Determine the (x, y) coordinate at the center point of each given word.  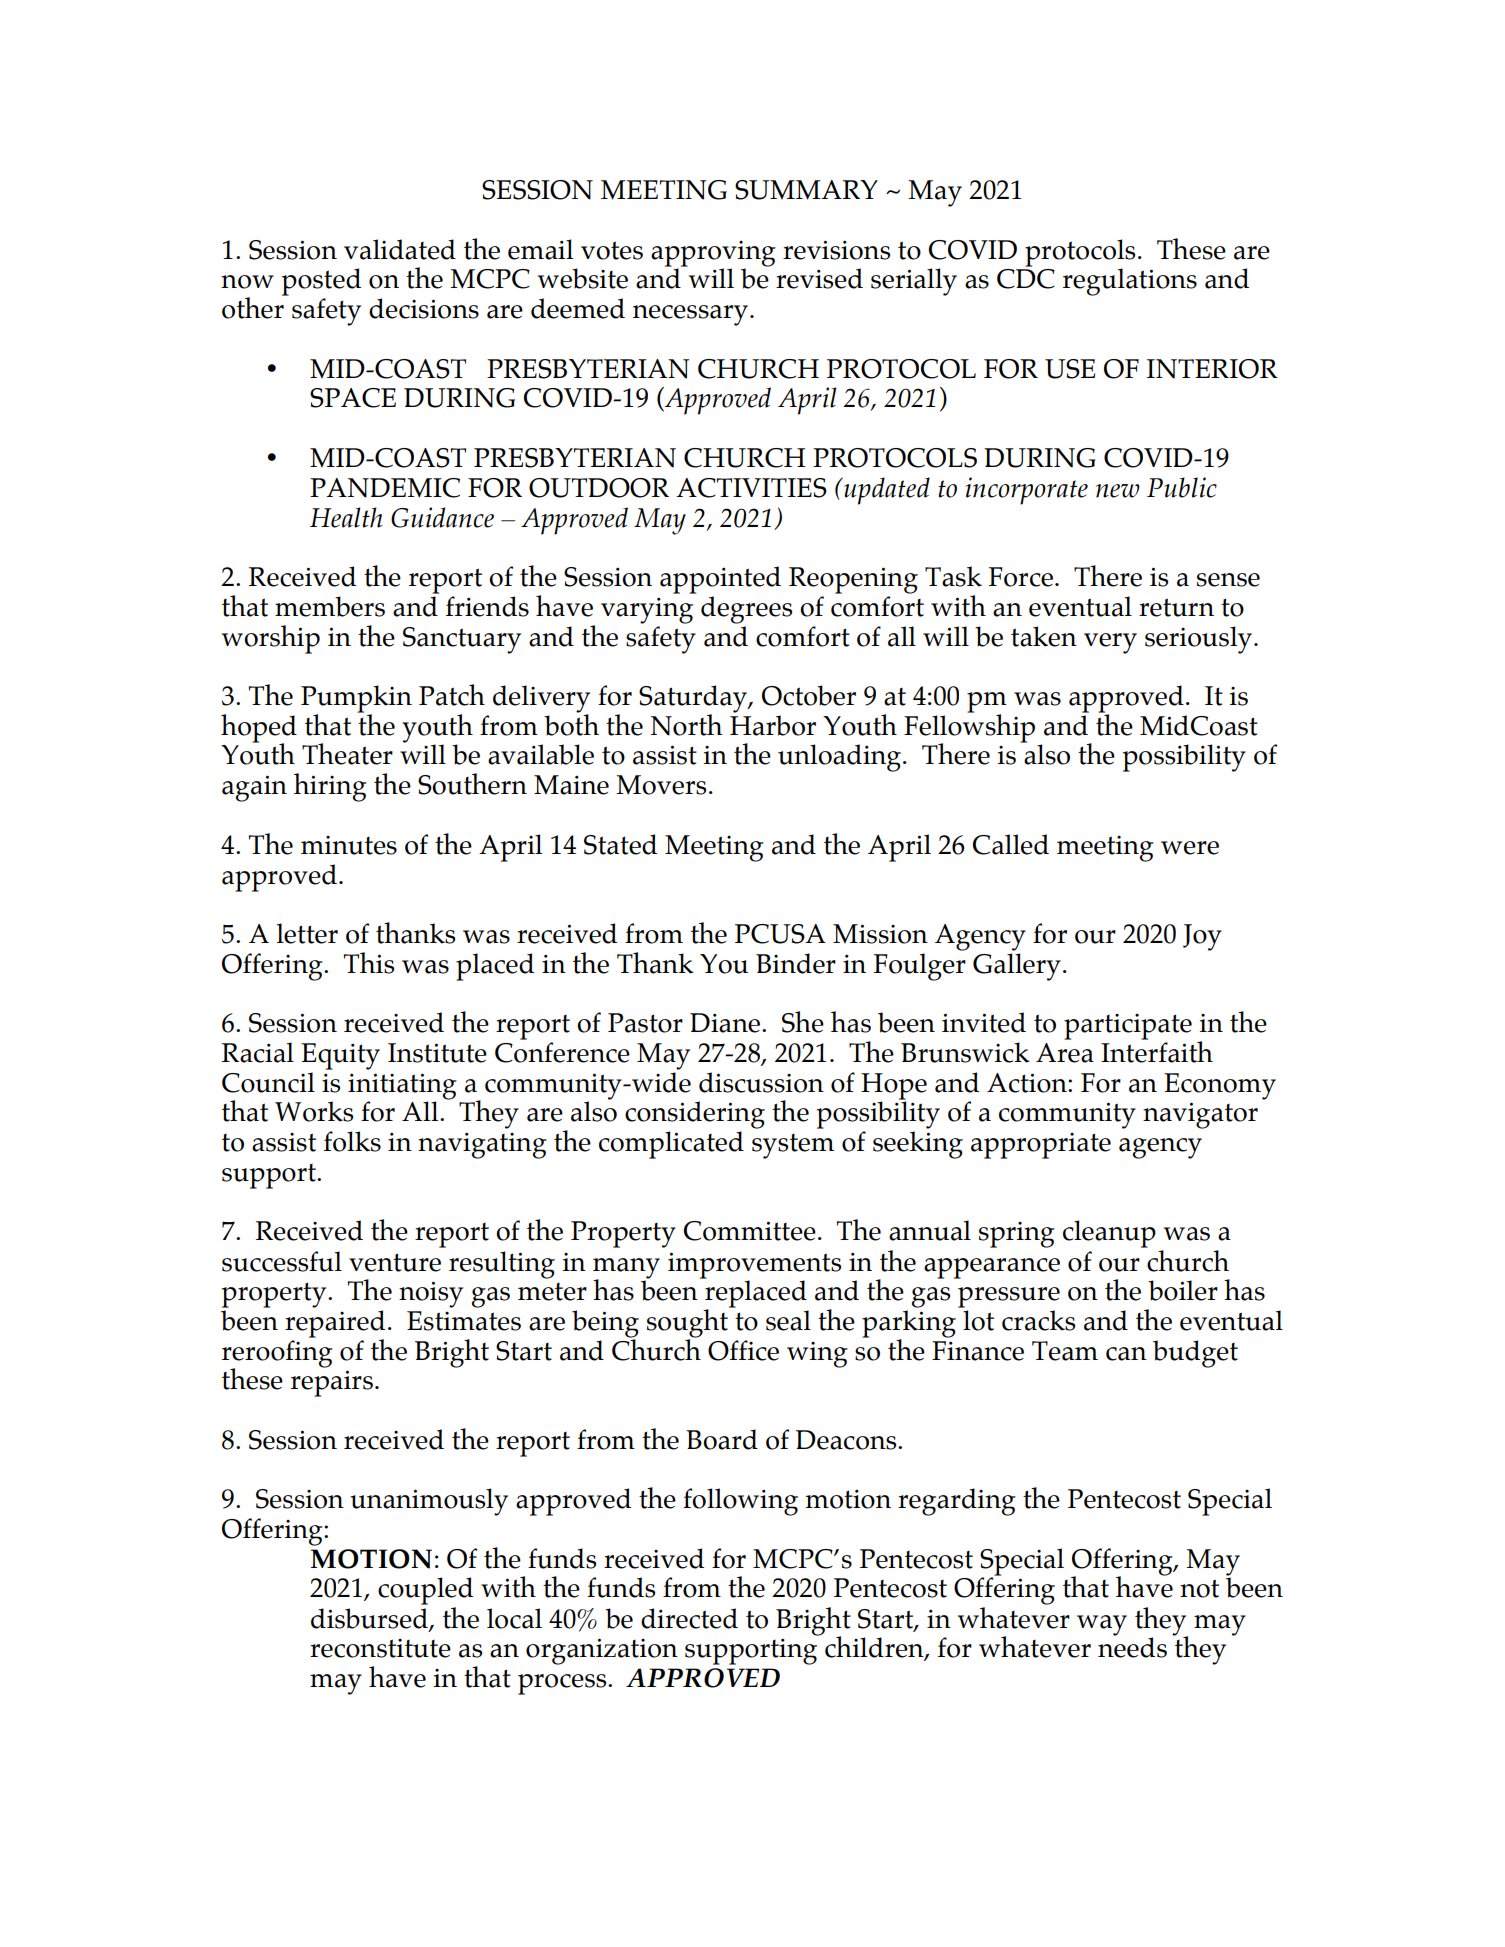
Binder (796, 963)
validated (400, 249)
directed (689, 1618)
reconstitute (380, 1648)
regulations (1130, 282)
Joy (1202, 937)
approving (713, 254)
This (369, 963)
